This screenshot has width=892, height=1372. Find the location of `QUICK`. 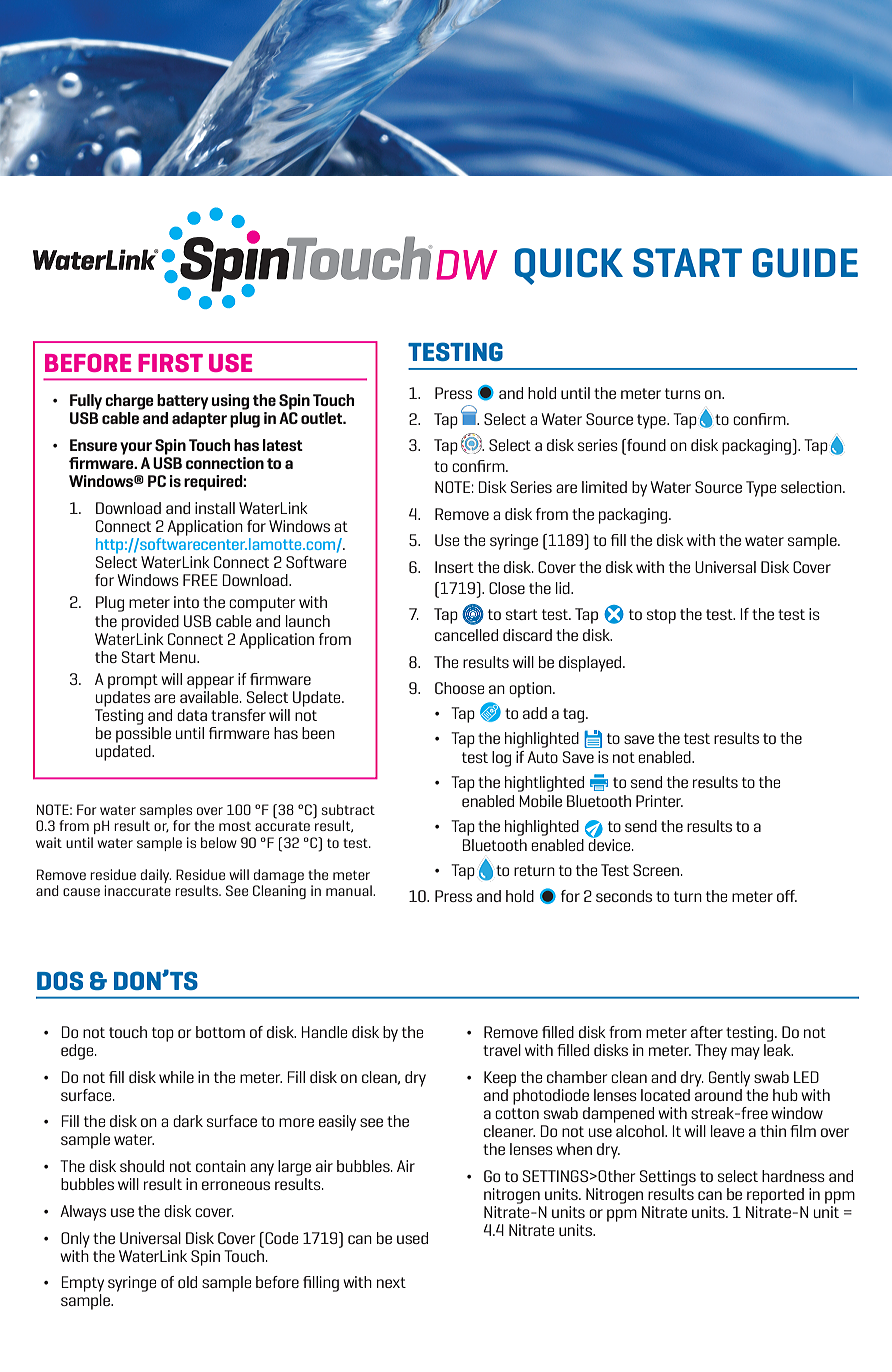

QUICK is located at coordinates (569, 266).
